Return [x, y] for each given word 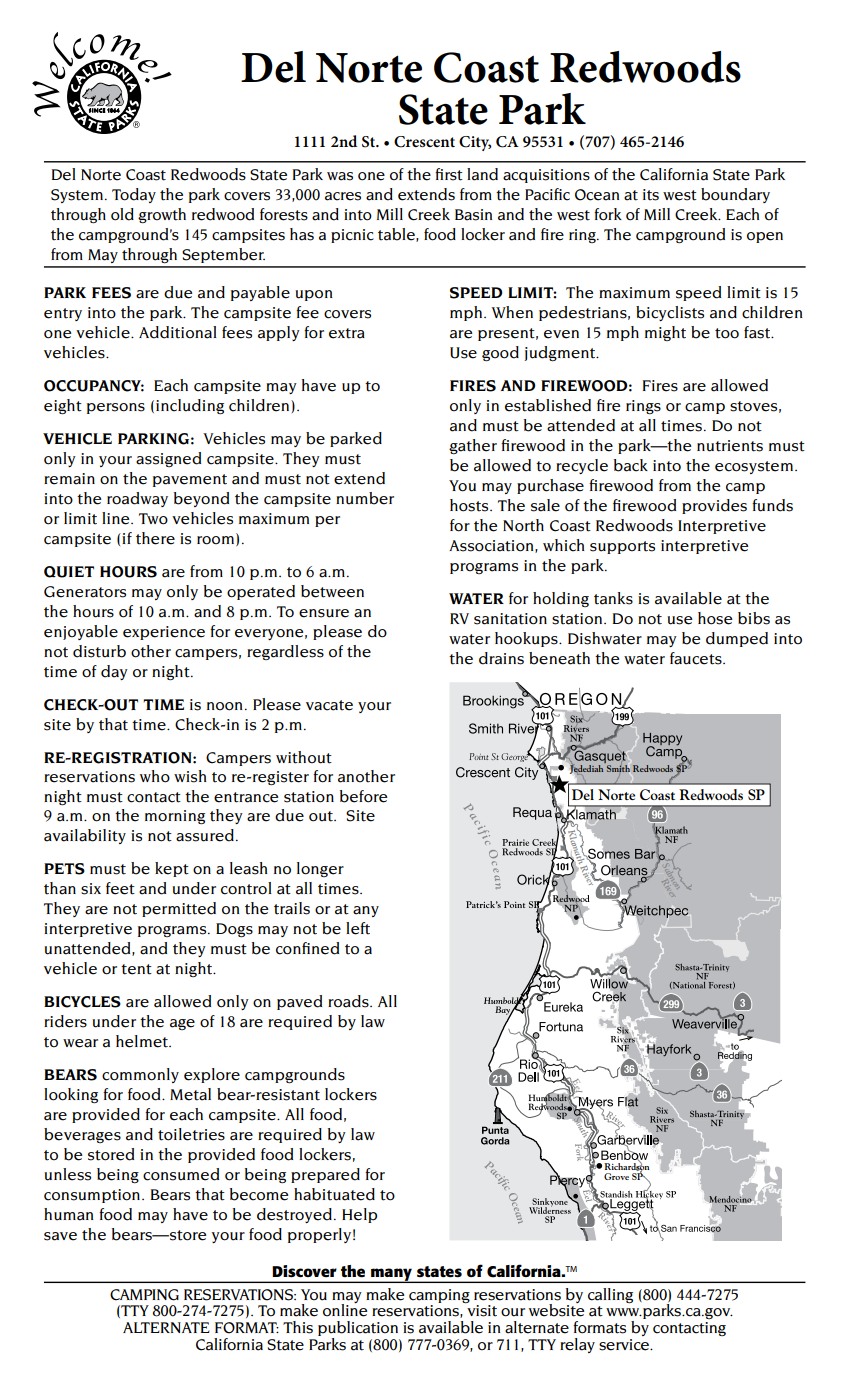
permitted [179, 909]
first [449, 174]
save [60, 1236]
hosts [470, 505]
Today [134, 195]
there [155, 538]
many [391, 1275]
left [358, 928]
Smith [618, 769]
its [651, 195]
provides [714, 506]
